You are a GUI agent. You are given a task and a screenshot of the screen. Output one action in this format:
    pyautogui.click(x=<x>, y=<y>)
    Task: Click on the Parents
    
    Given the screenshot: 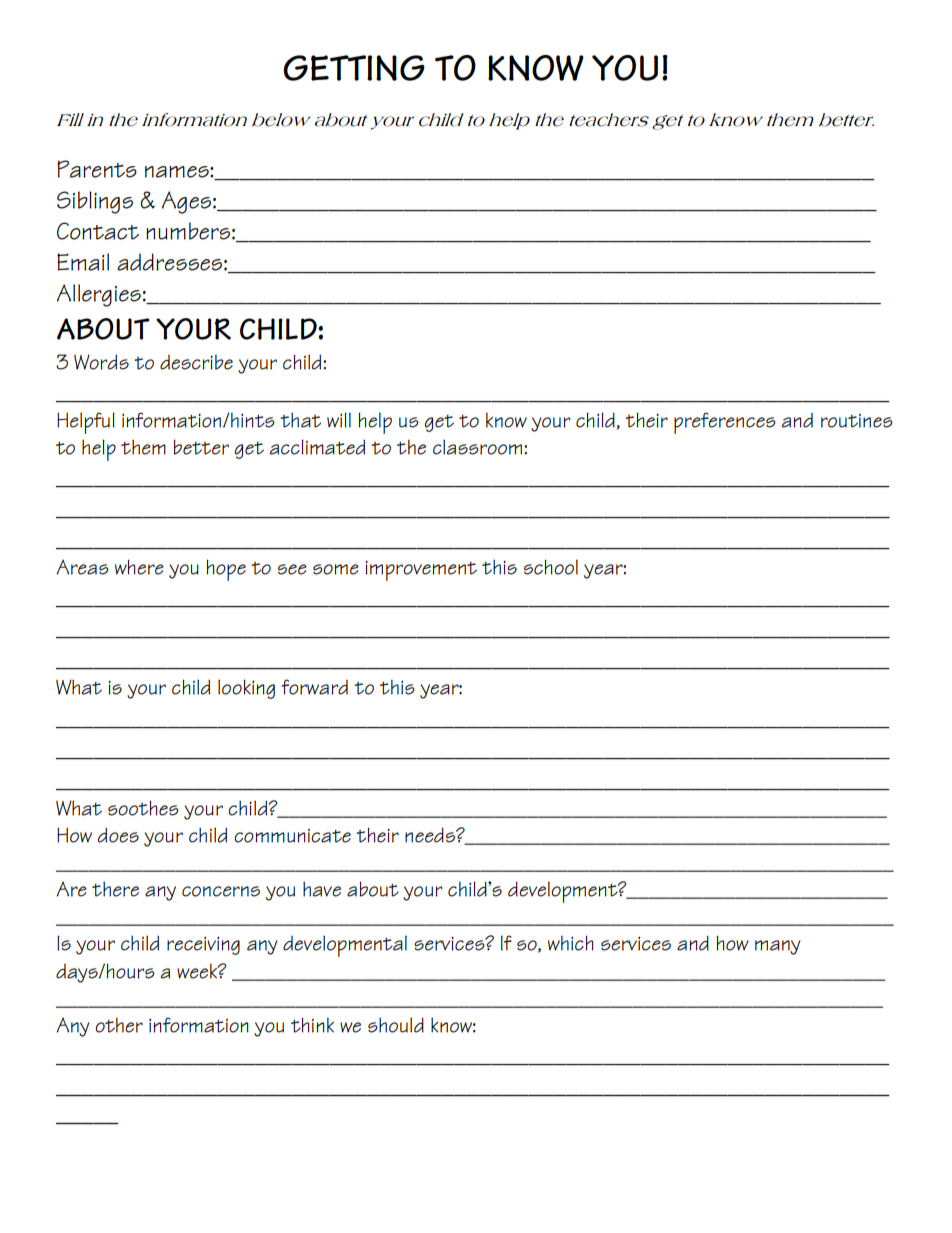 What is the action you would take?
    pyautogui.click(x=97, y=169)
